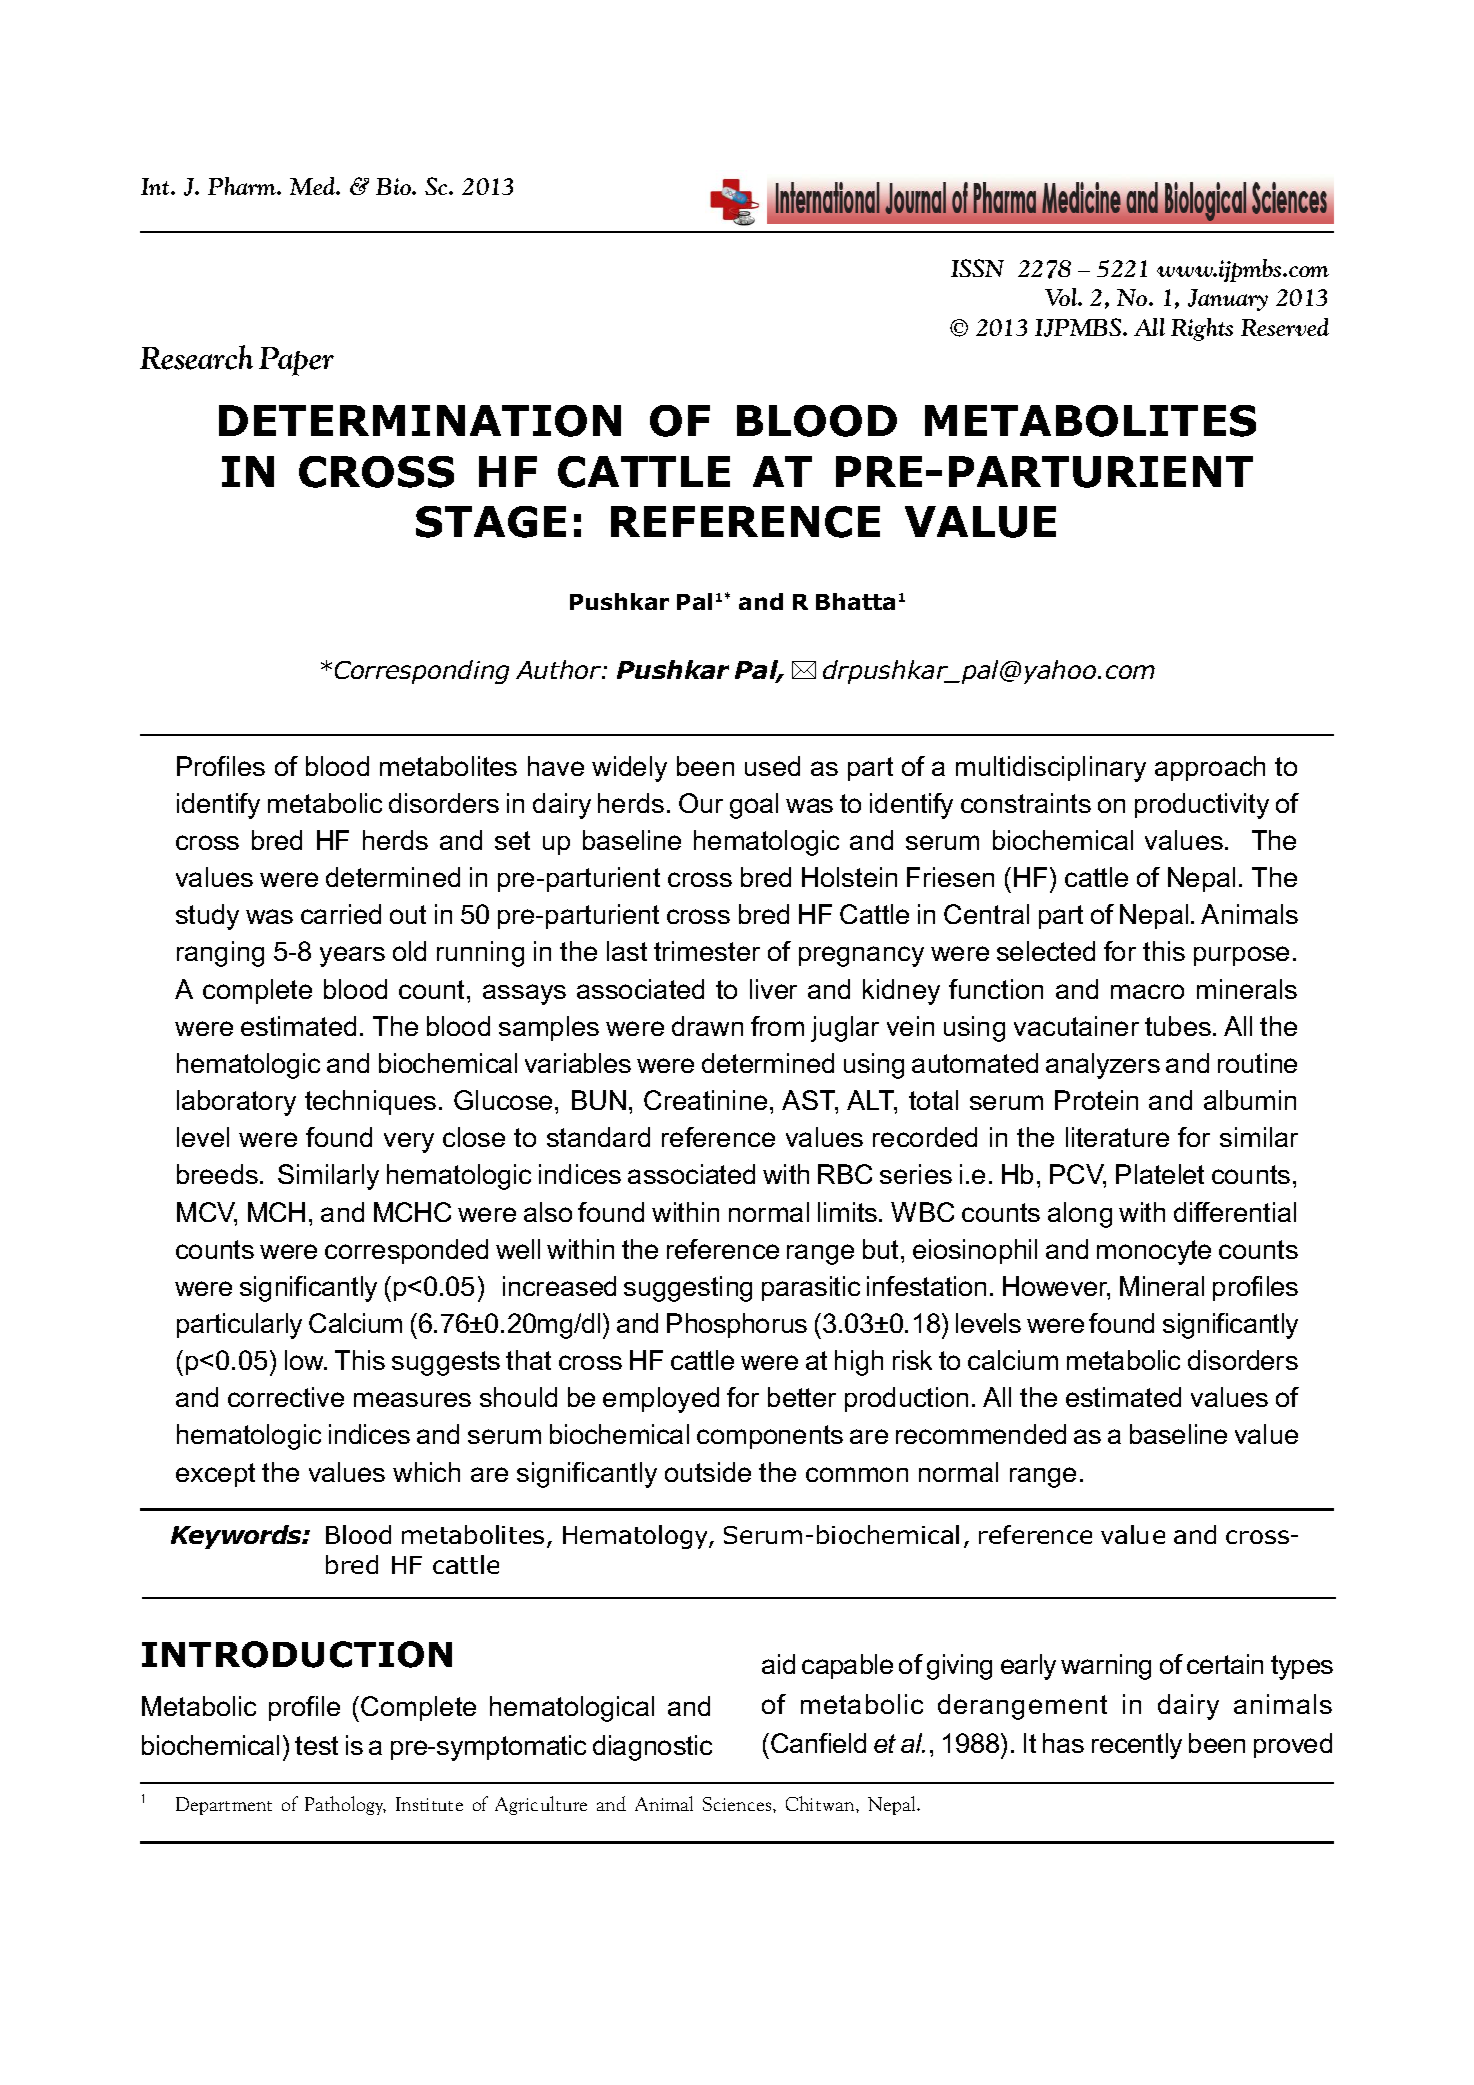  I want to click on carried, so click(341, 914).
